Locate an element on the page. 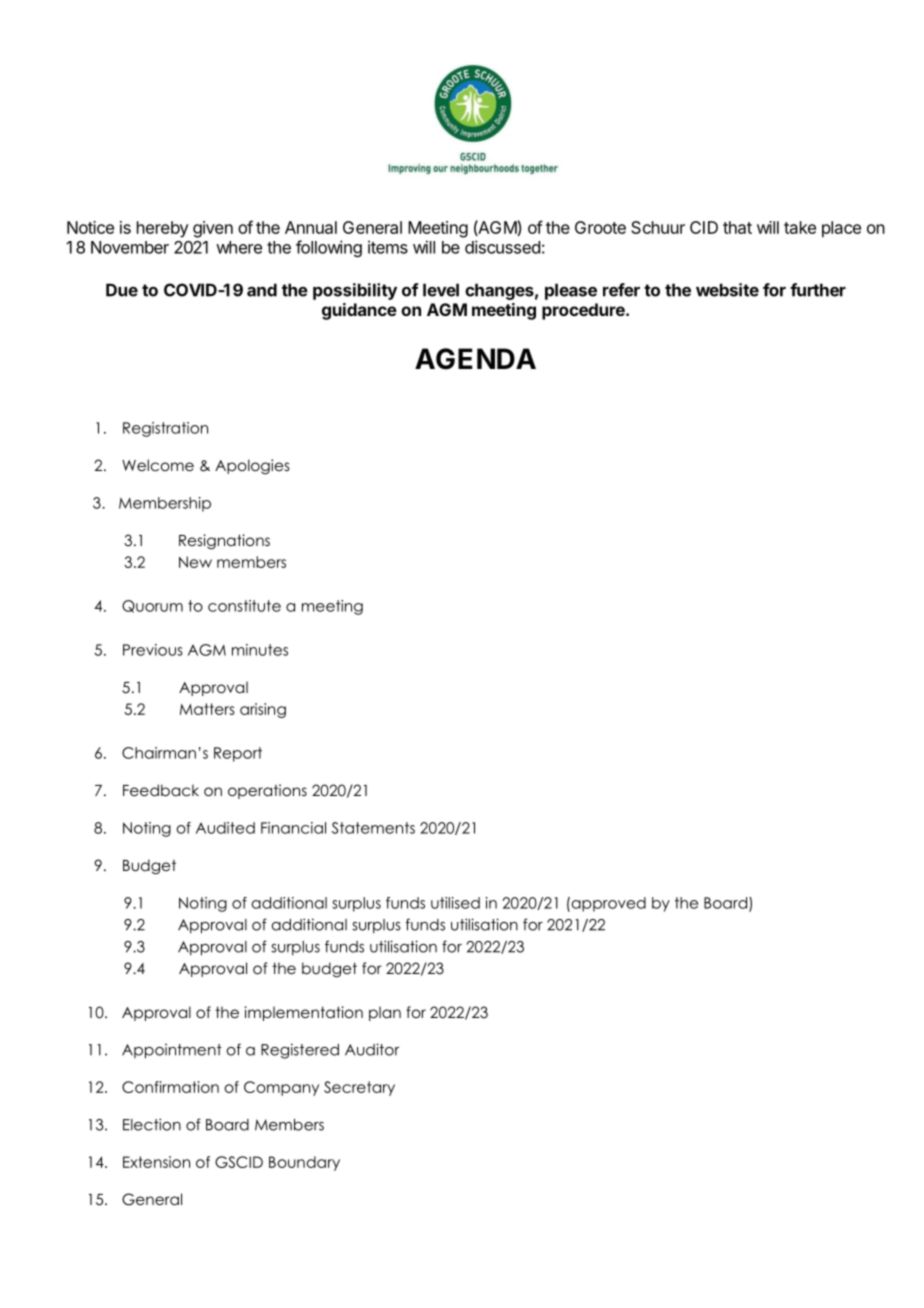  discussed is located at coordinates (502, 247).
